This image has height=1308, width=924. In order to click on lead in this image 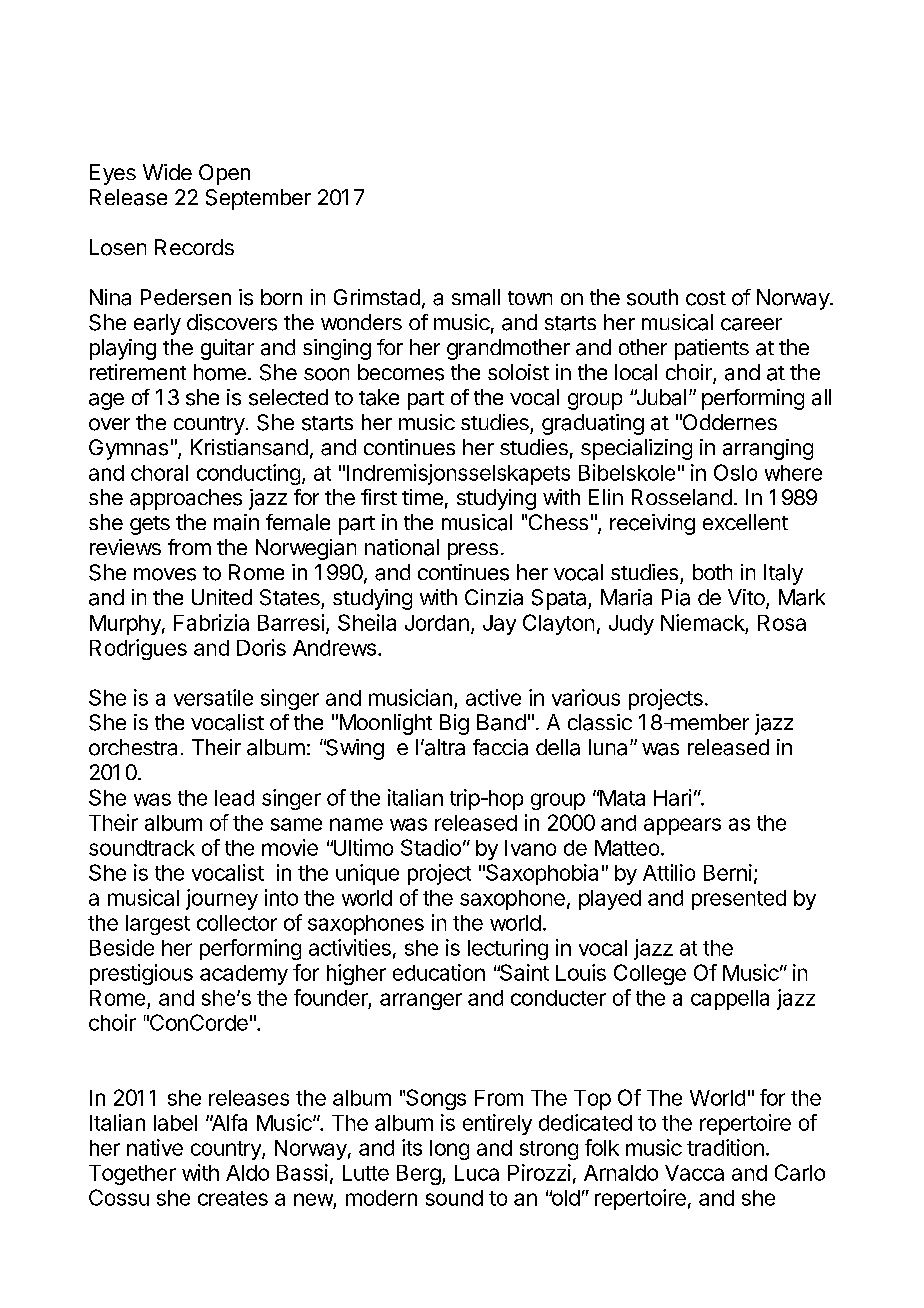, I will do `click(234, 798)`.
